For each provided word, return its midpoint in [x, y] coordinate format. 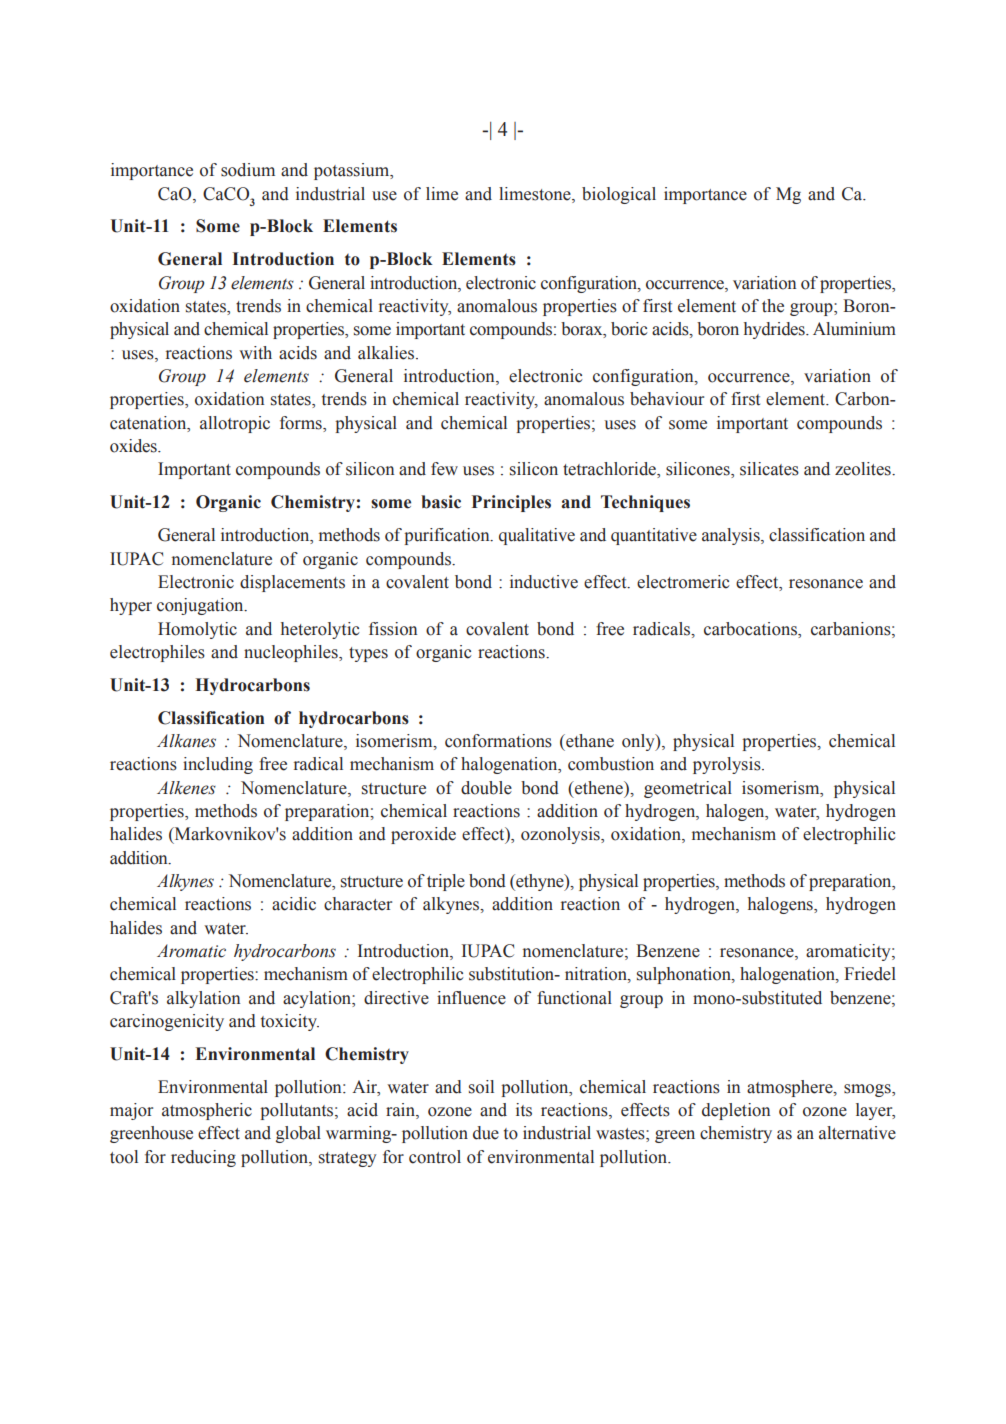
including [218, 765]
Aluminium [854, 329]
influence [471, 998]
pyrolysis [728, 765]
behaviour [667, 399]
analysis [732, 536]
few [444, 469]
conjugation [201, 606]
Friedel [870, 974]
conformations [498, 741]
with [255, 352]
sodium [248, 170]
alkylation [203, 999]
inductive [544, 582]
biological [619, 195]
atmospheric [207, 1111]
